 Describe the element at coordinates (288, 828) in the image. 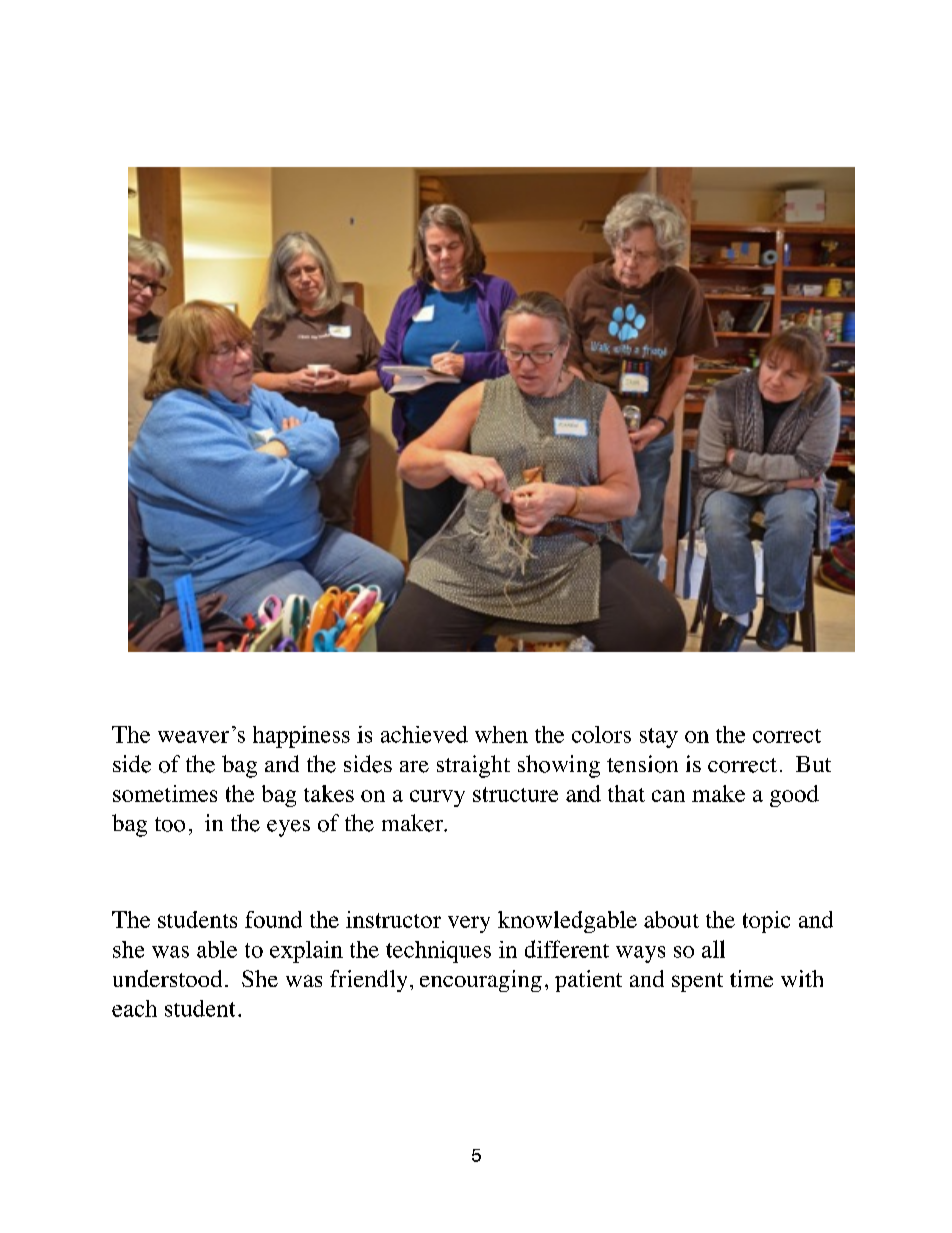

I see `eyes` at that location.
